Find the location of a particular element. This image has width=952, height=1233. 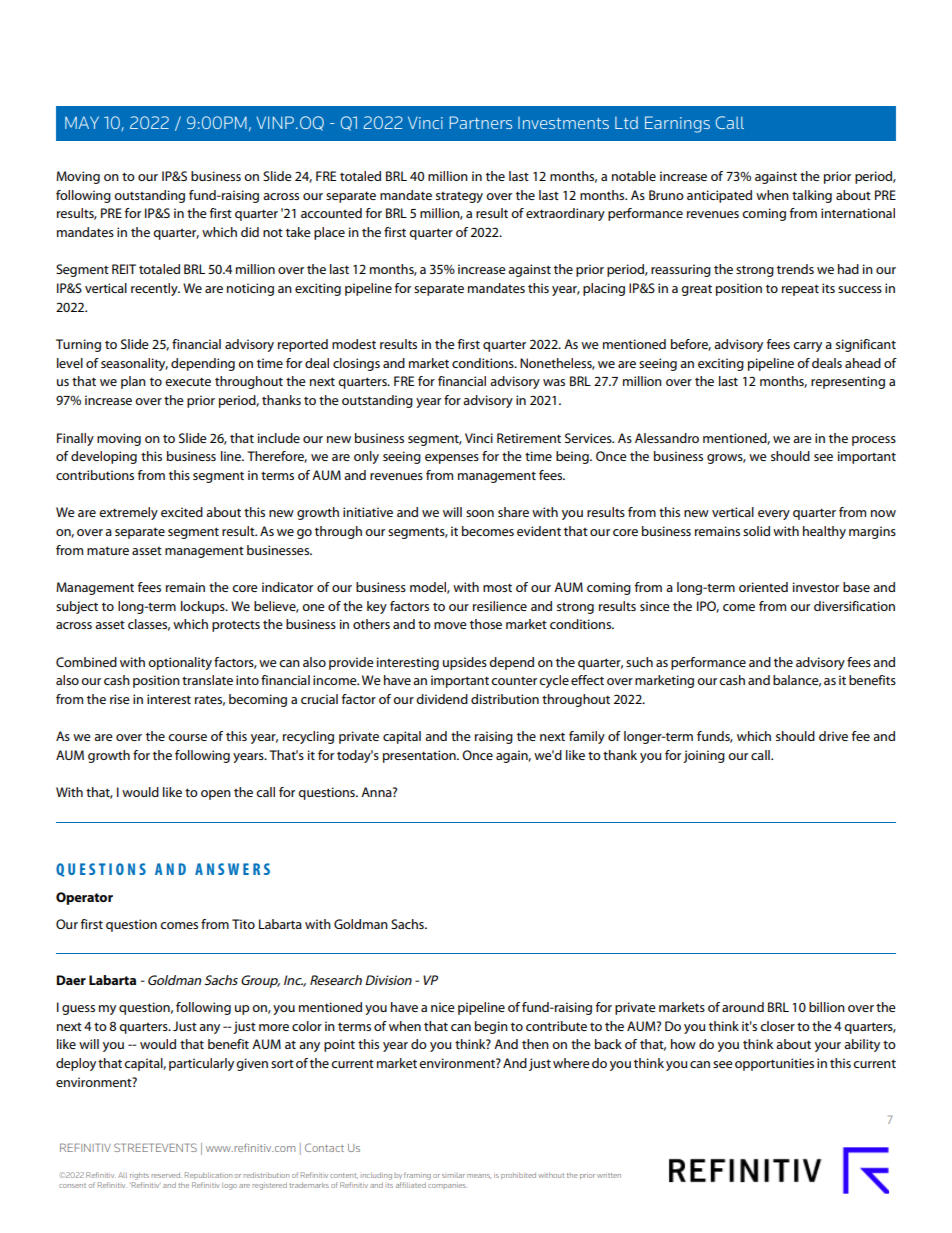

talking is located at coordinates (812, 196).
